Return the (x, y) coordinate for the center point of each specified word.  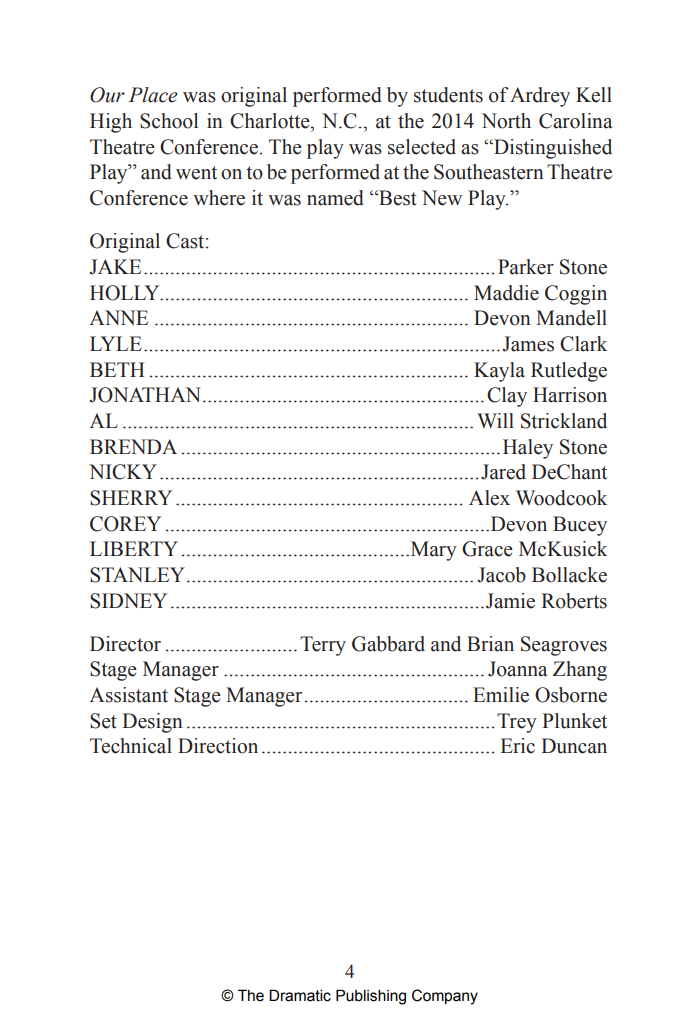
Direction (218, 746)
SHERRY (131, 498)
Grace (487, 549)
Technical (131, 746)
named (335, 198)
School (169, 121)
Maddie (506, 293)
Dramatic (300, 995)
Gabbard (388, 644)
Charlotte (271, 121)
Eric (517, 746)
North (506, 121)
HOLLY (126, 293)
